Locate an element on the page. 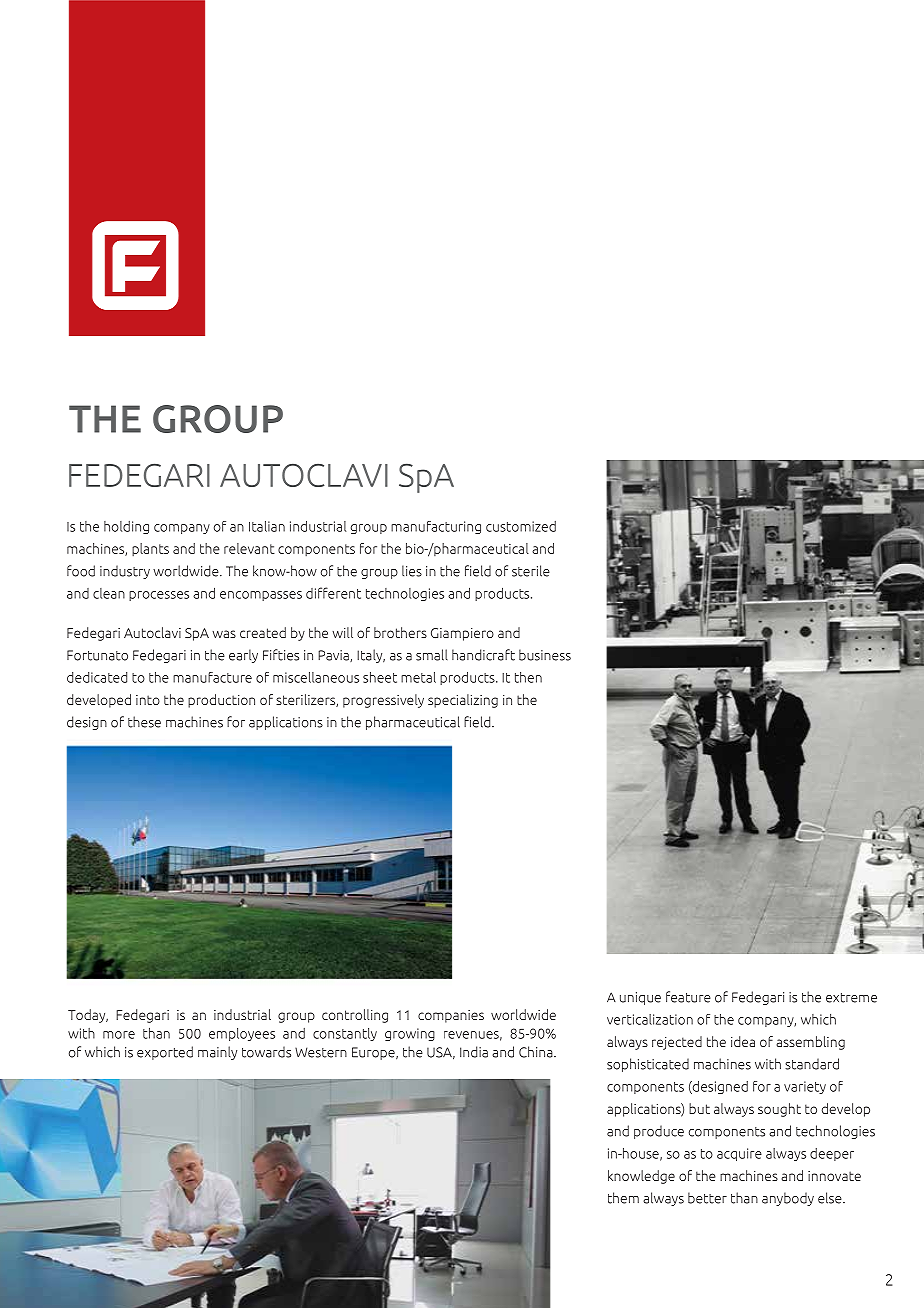  these is located at coordinates (144, 722).
